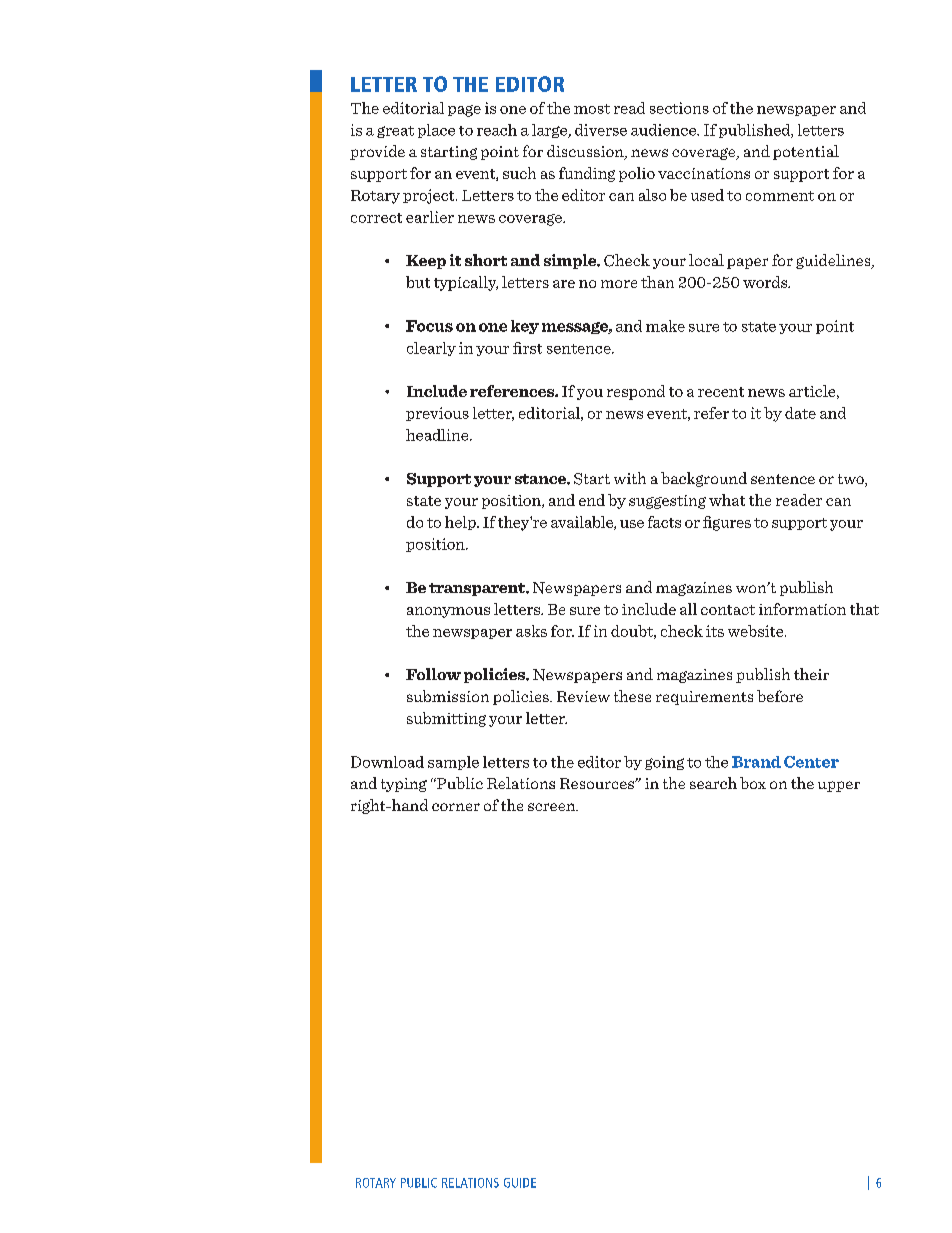 Image resolution: width=952 pixels, height=1233 pixels. Describe the element at coordinates (404, 785) in the screenshot. I see `typing` at that location.
